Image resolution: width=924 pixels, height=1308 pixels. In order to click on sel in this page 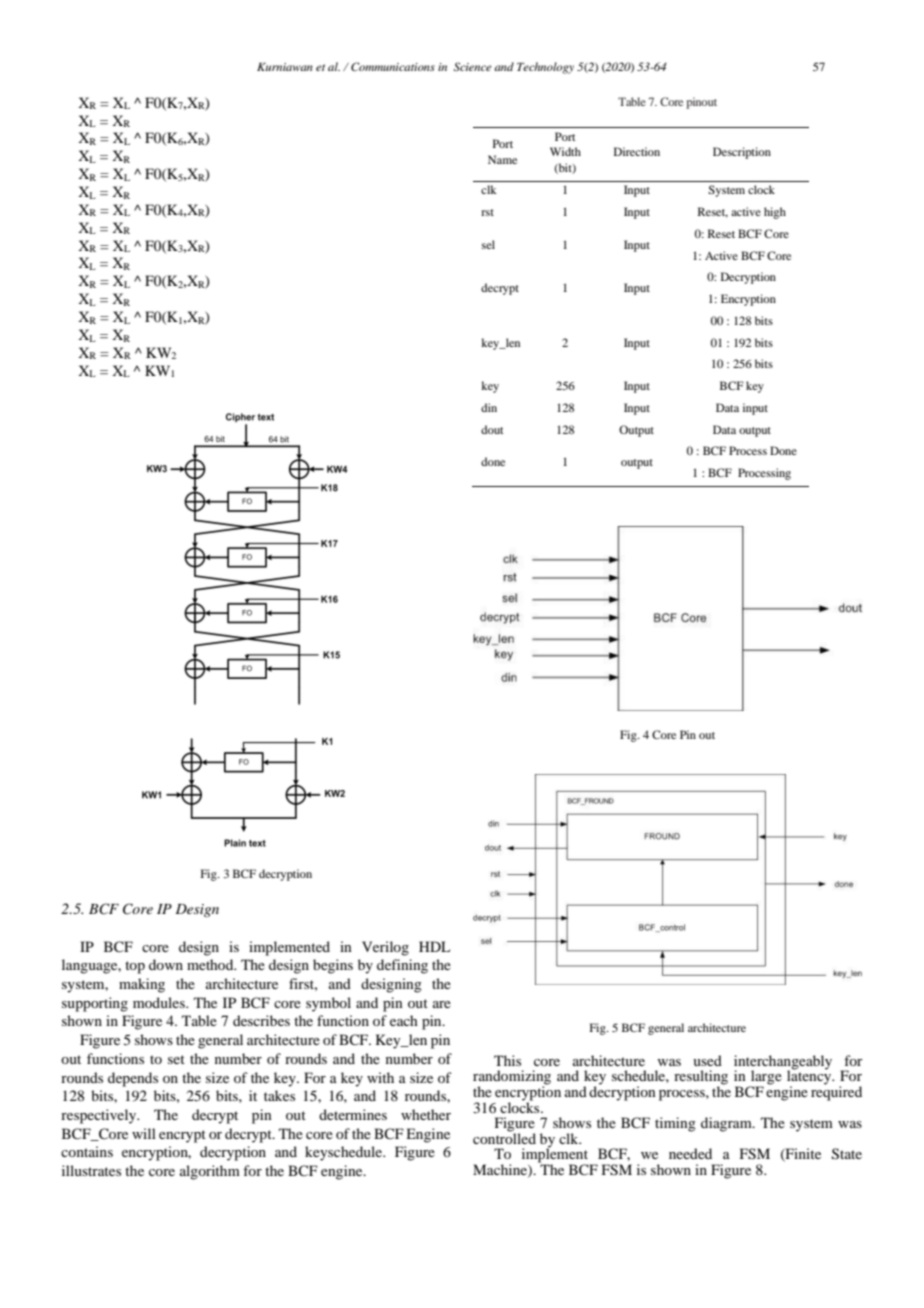, I will do `click(488, 244)`.
